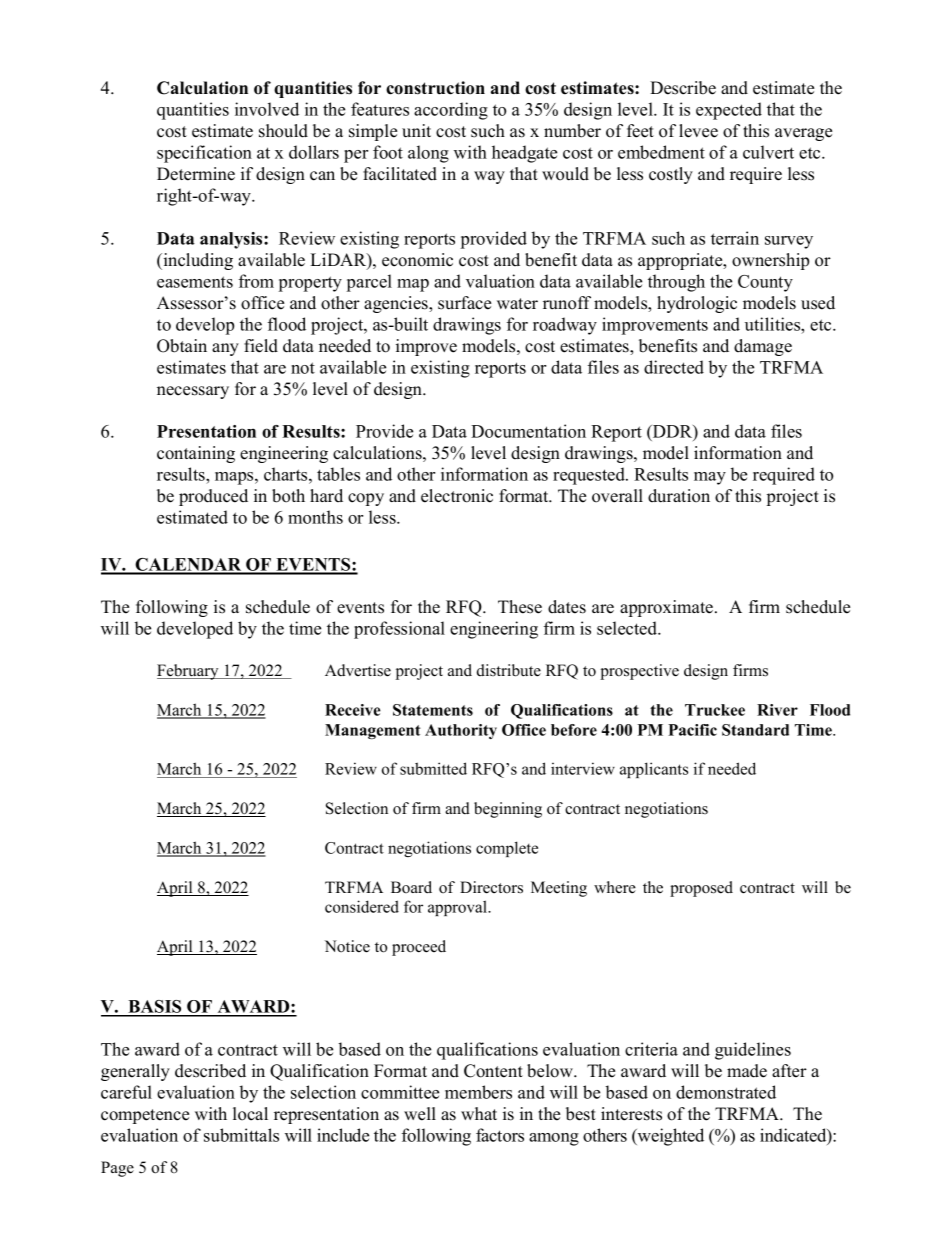 This page has height=1233, width=952. Describe the element at coordinates (204, 154) in the page. I see `specification` at that location.
